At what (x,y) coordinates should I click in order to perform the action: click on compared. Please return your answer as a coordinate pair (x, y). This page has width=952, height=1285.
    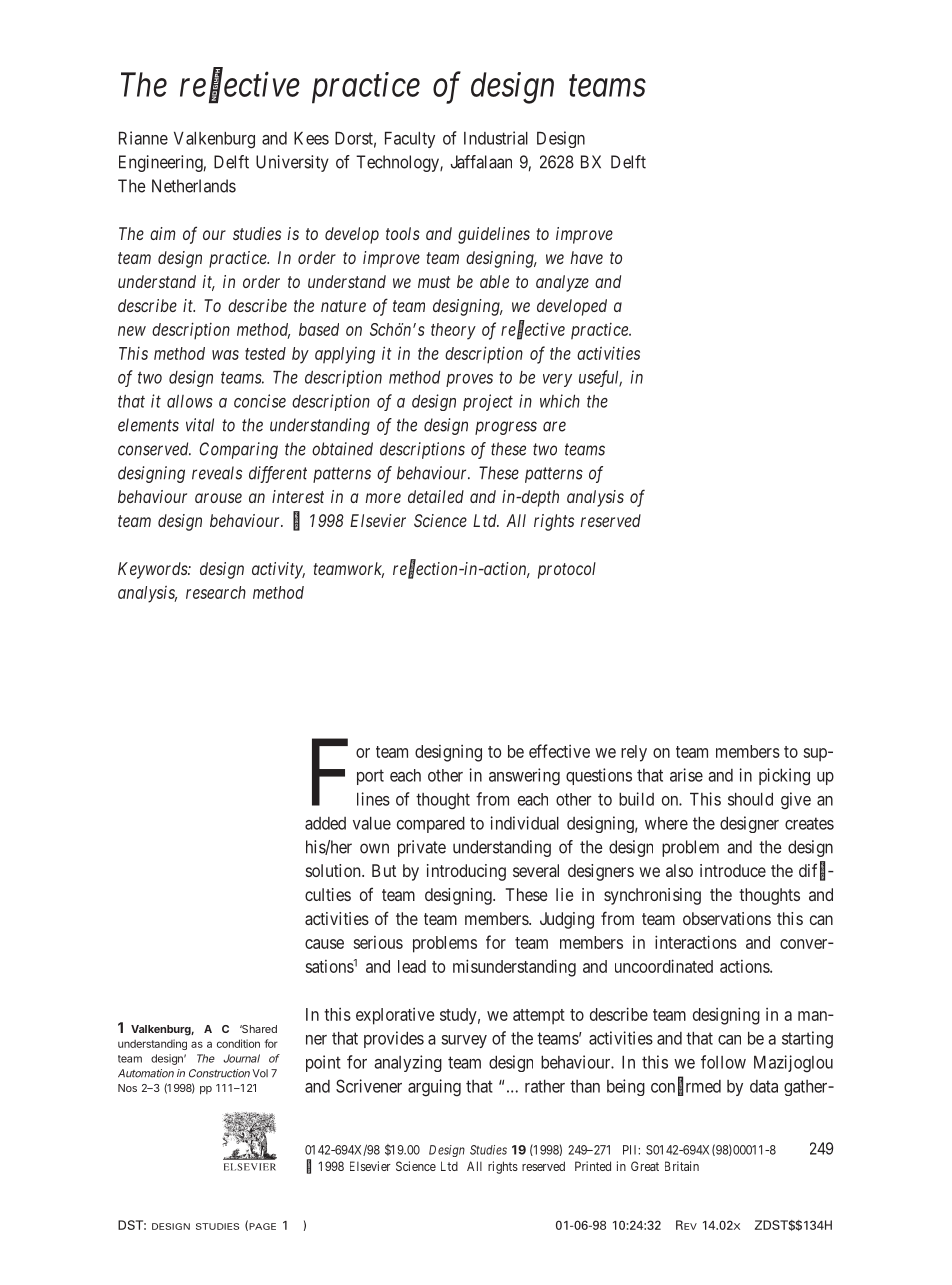
    Looking at the image, I should click on (431, 825).
